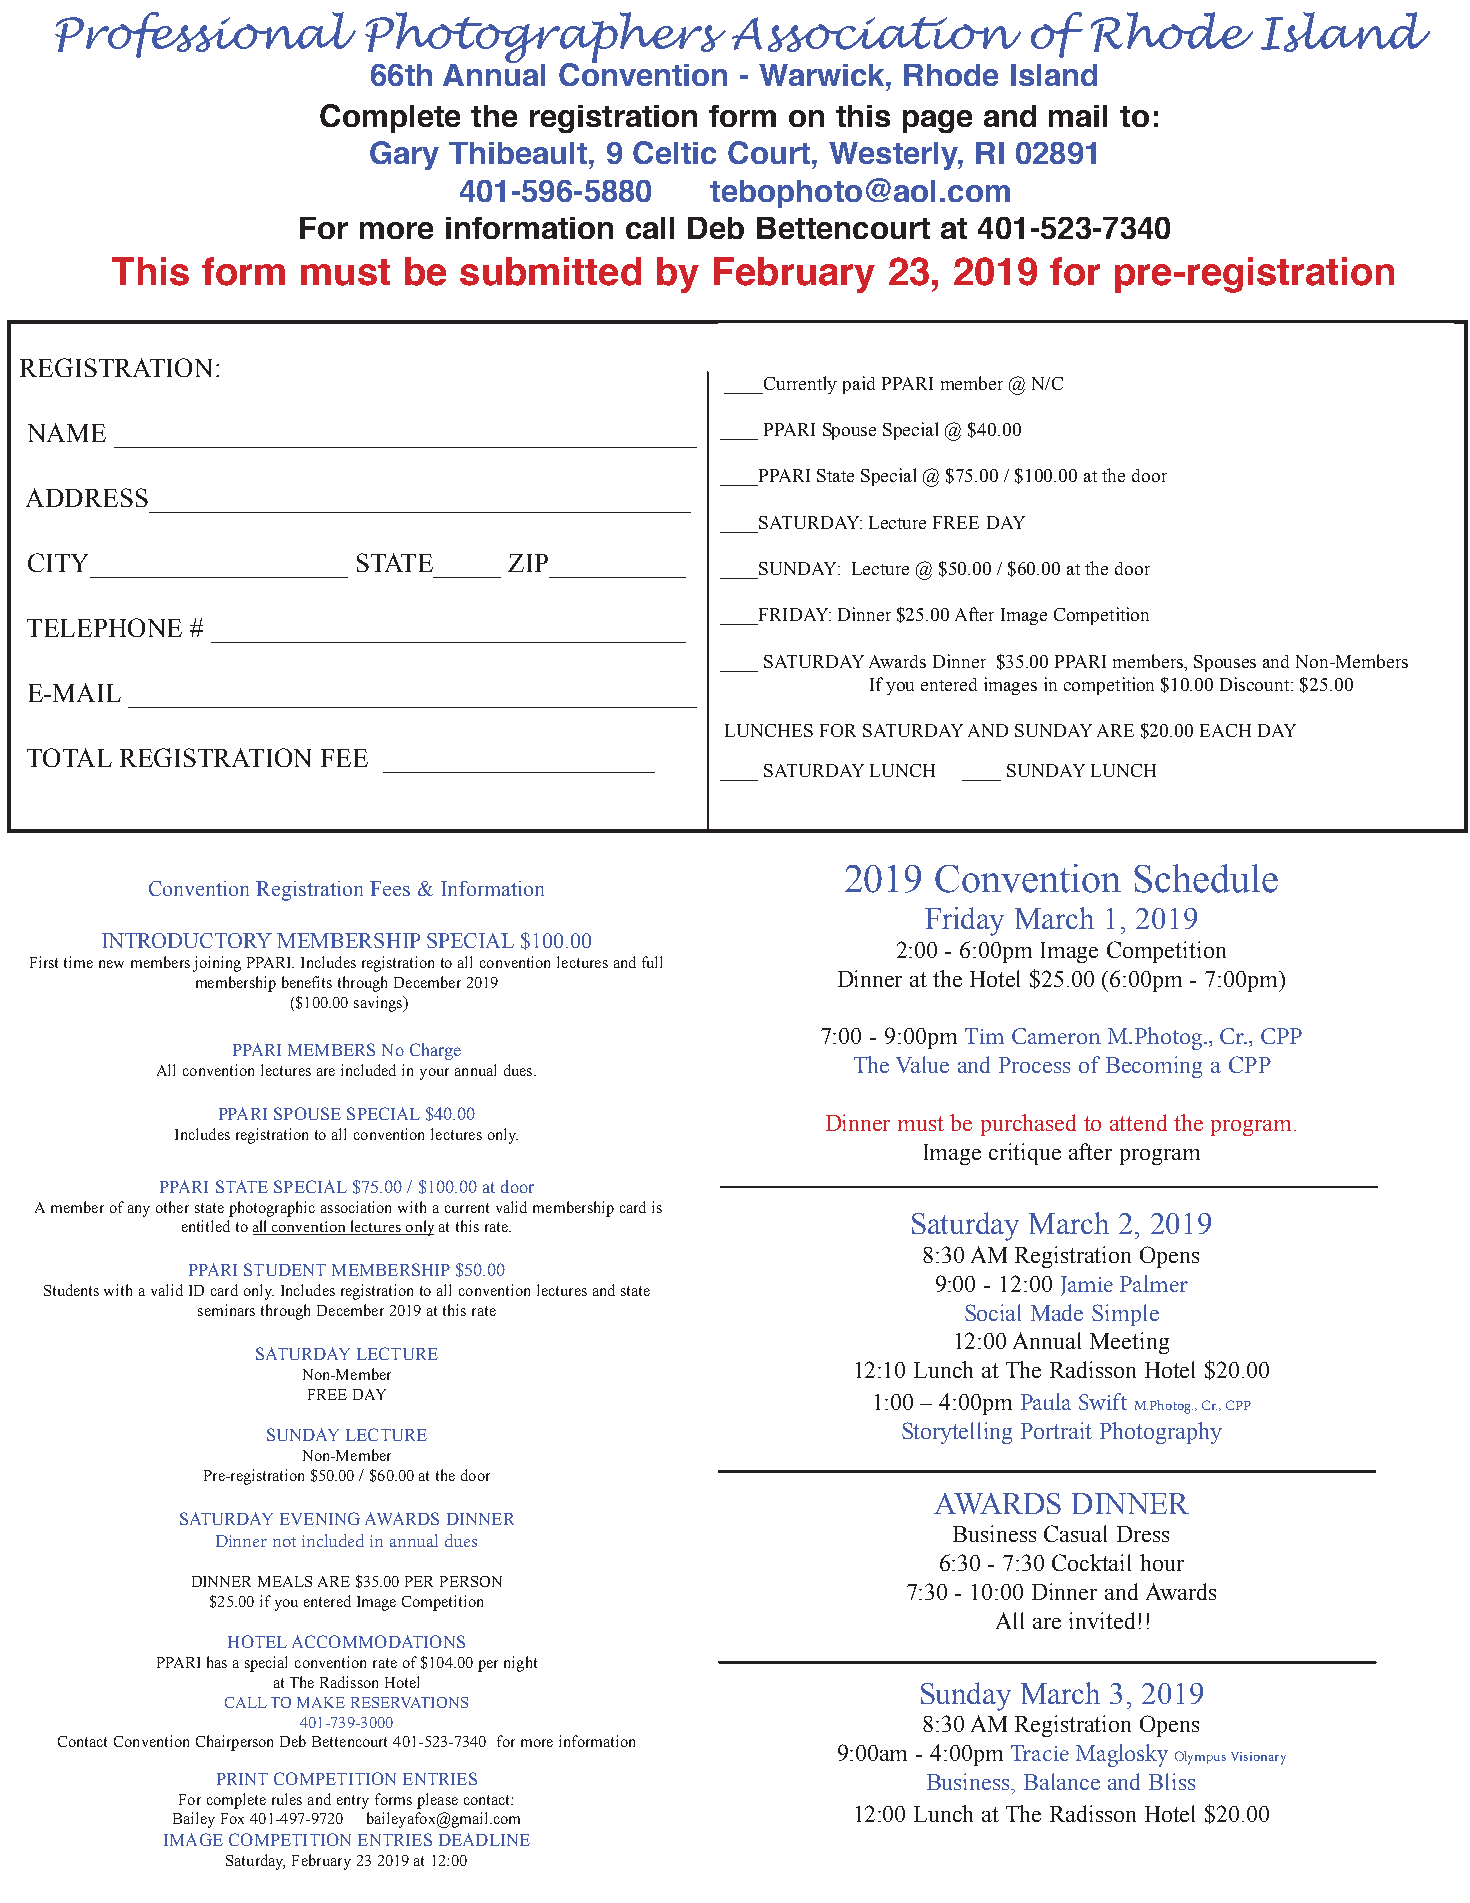 The height and width of the page is (1903, 1470). What do you see at coordinates (242, 1779) in the page?
I see `PRINT` at bounding box center [242, 1779].
